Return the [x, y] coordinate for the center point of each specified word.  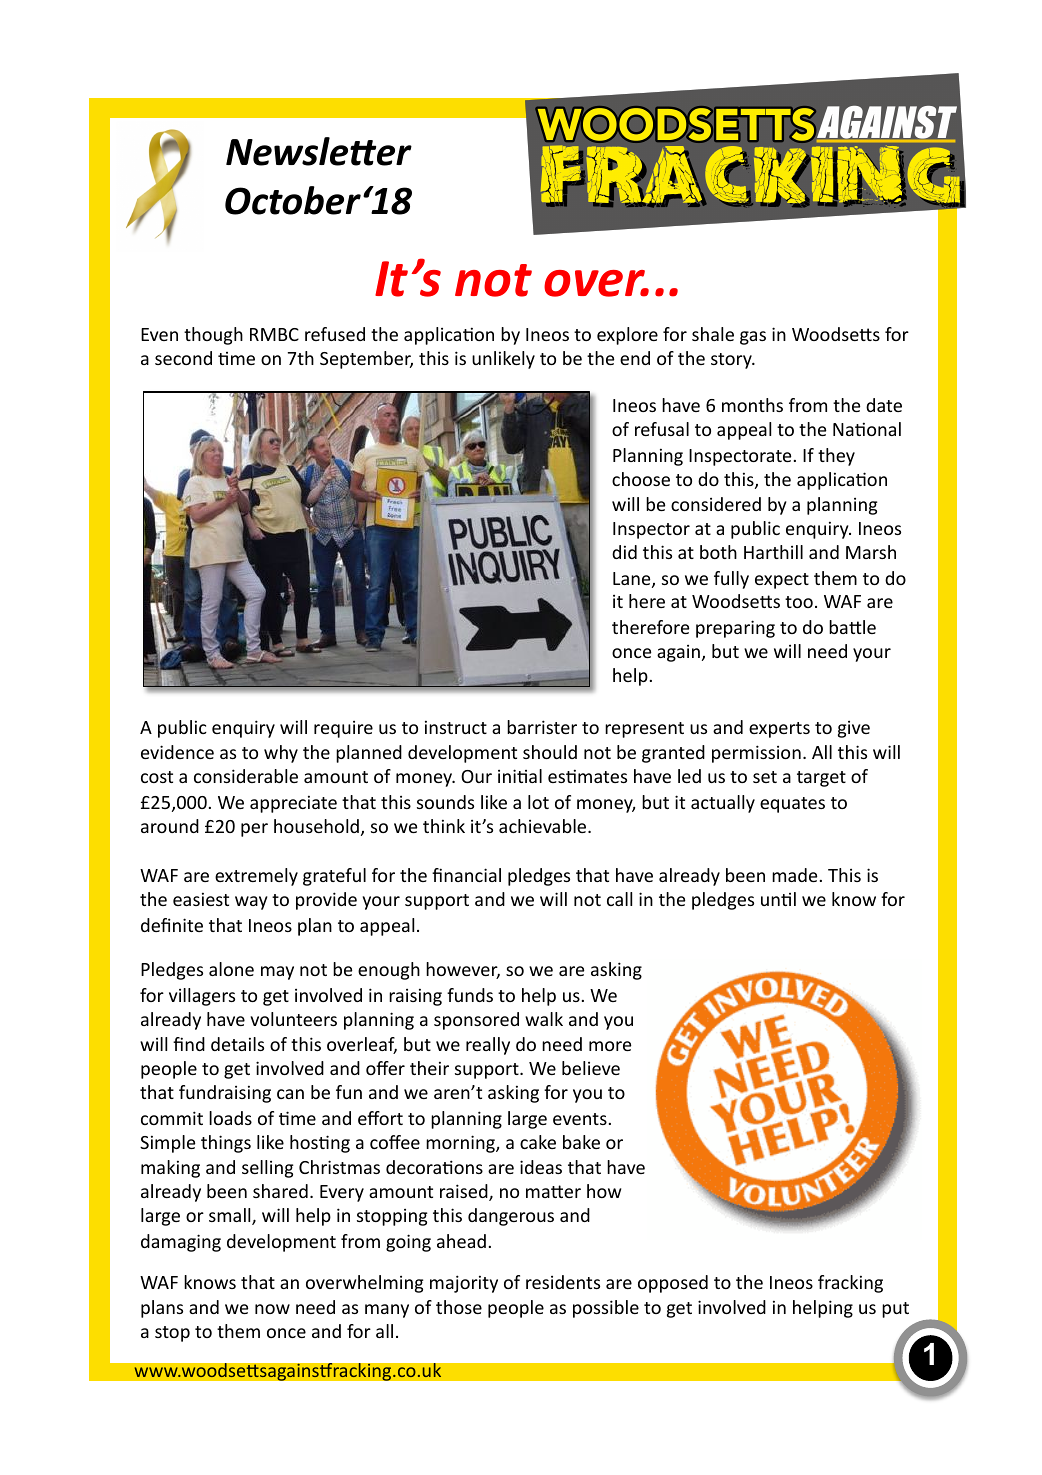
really [488, 1046]
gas [753, 338]
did [624, 552]
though [213, 336]
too [799, 602]
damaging [181, 1243]
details [237, 1044]
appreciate [293, 804]
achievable [544, 826]
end [635, 358]
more [610, 1046]
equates [792, 805]
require [343, 729]
